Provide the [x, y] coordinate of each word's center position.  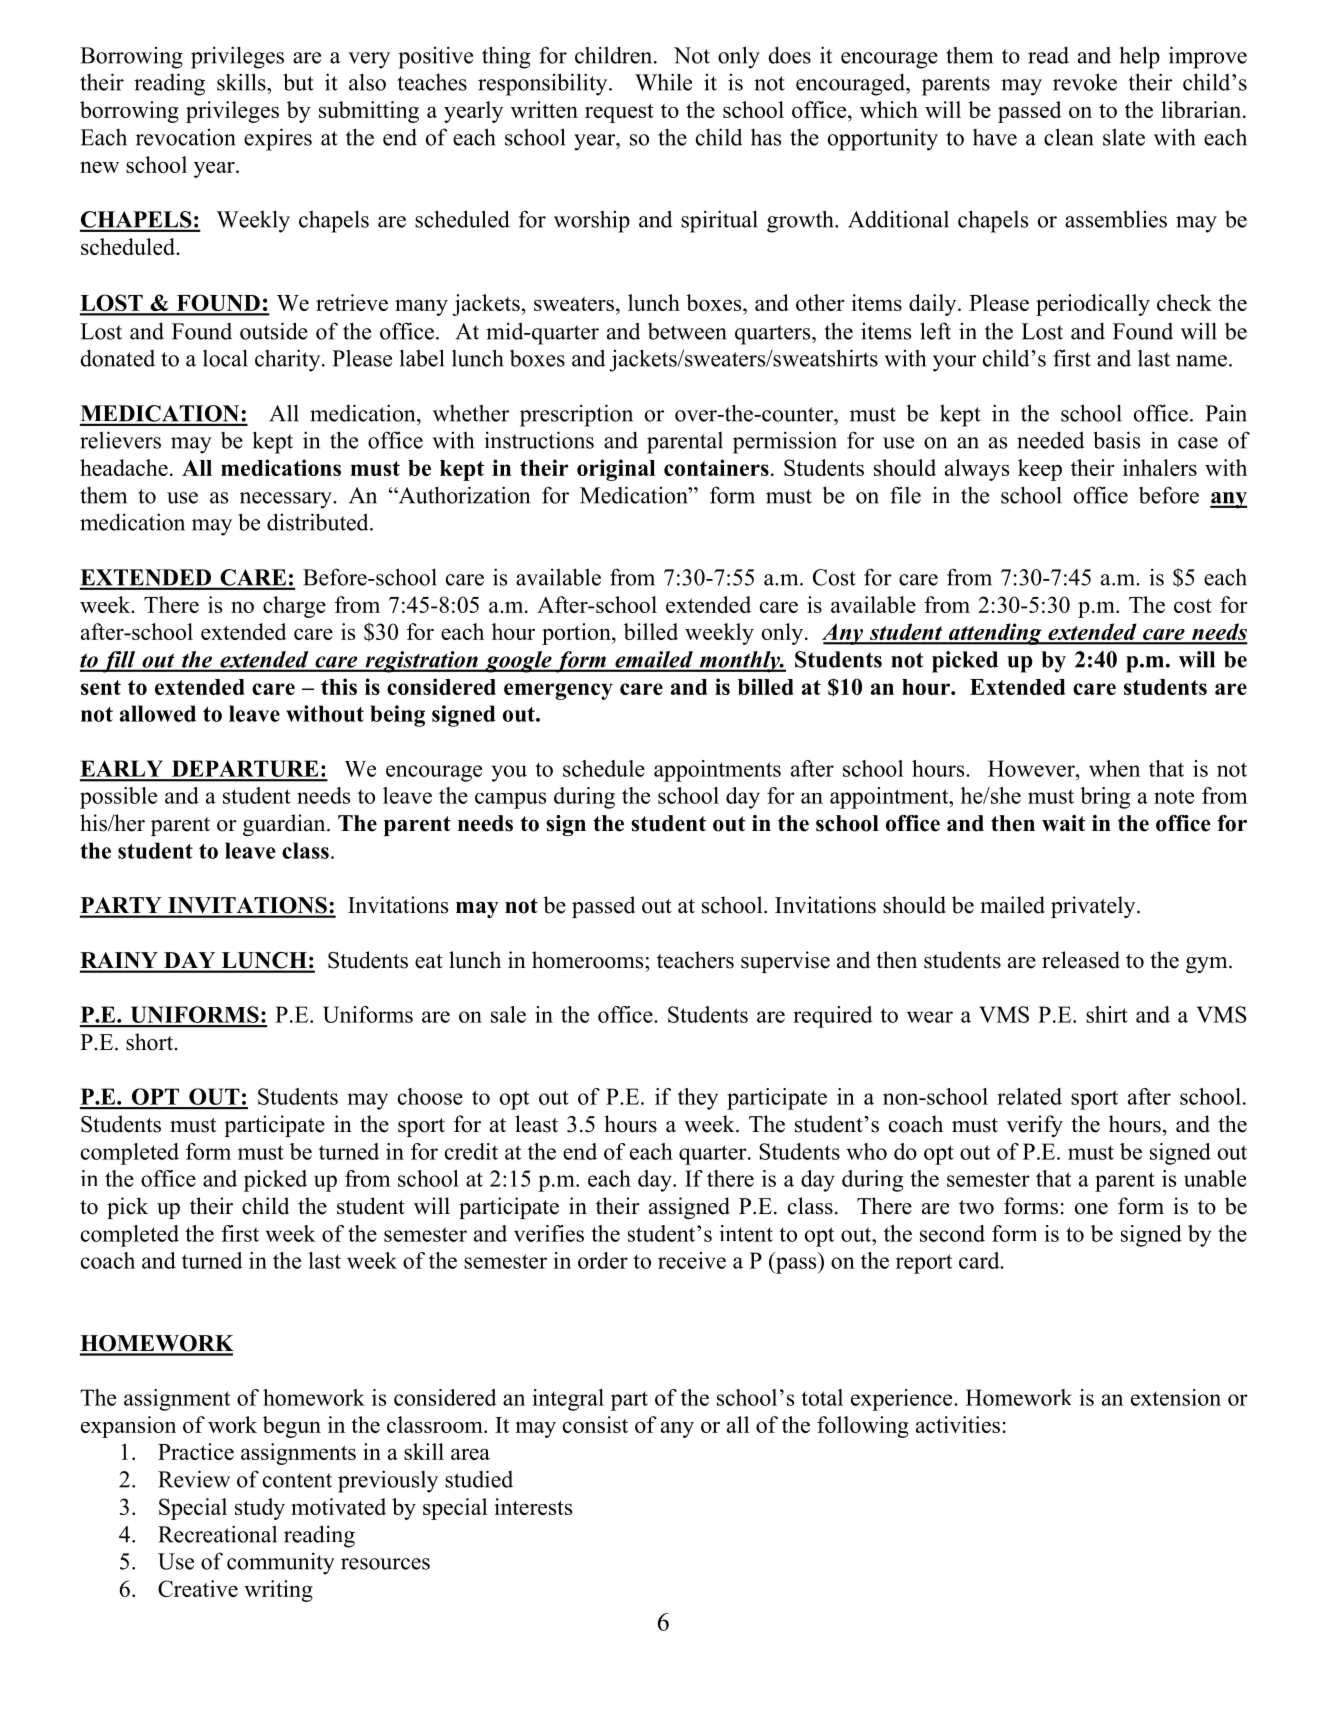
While [663, 82]
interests [533, 1506]
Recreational [217, 1534]
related [1029, 1096]
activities [958, 1424]
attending [995, 634]
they [698, 1099]
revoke [1085, 82]
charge [294, 607]
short [151, 1042]
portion [577, 634]
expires [278, 139]
